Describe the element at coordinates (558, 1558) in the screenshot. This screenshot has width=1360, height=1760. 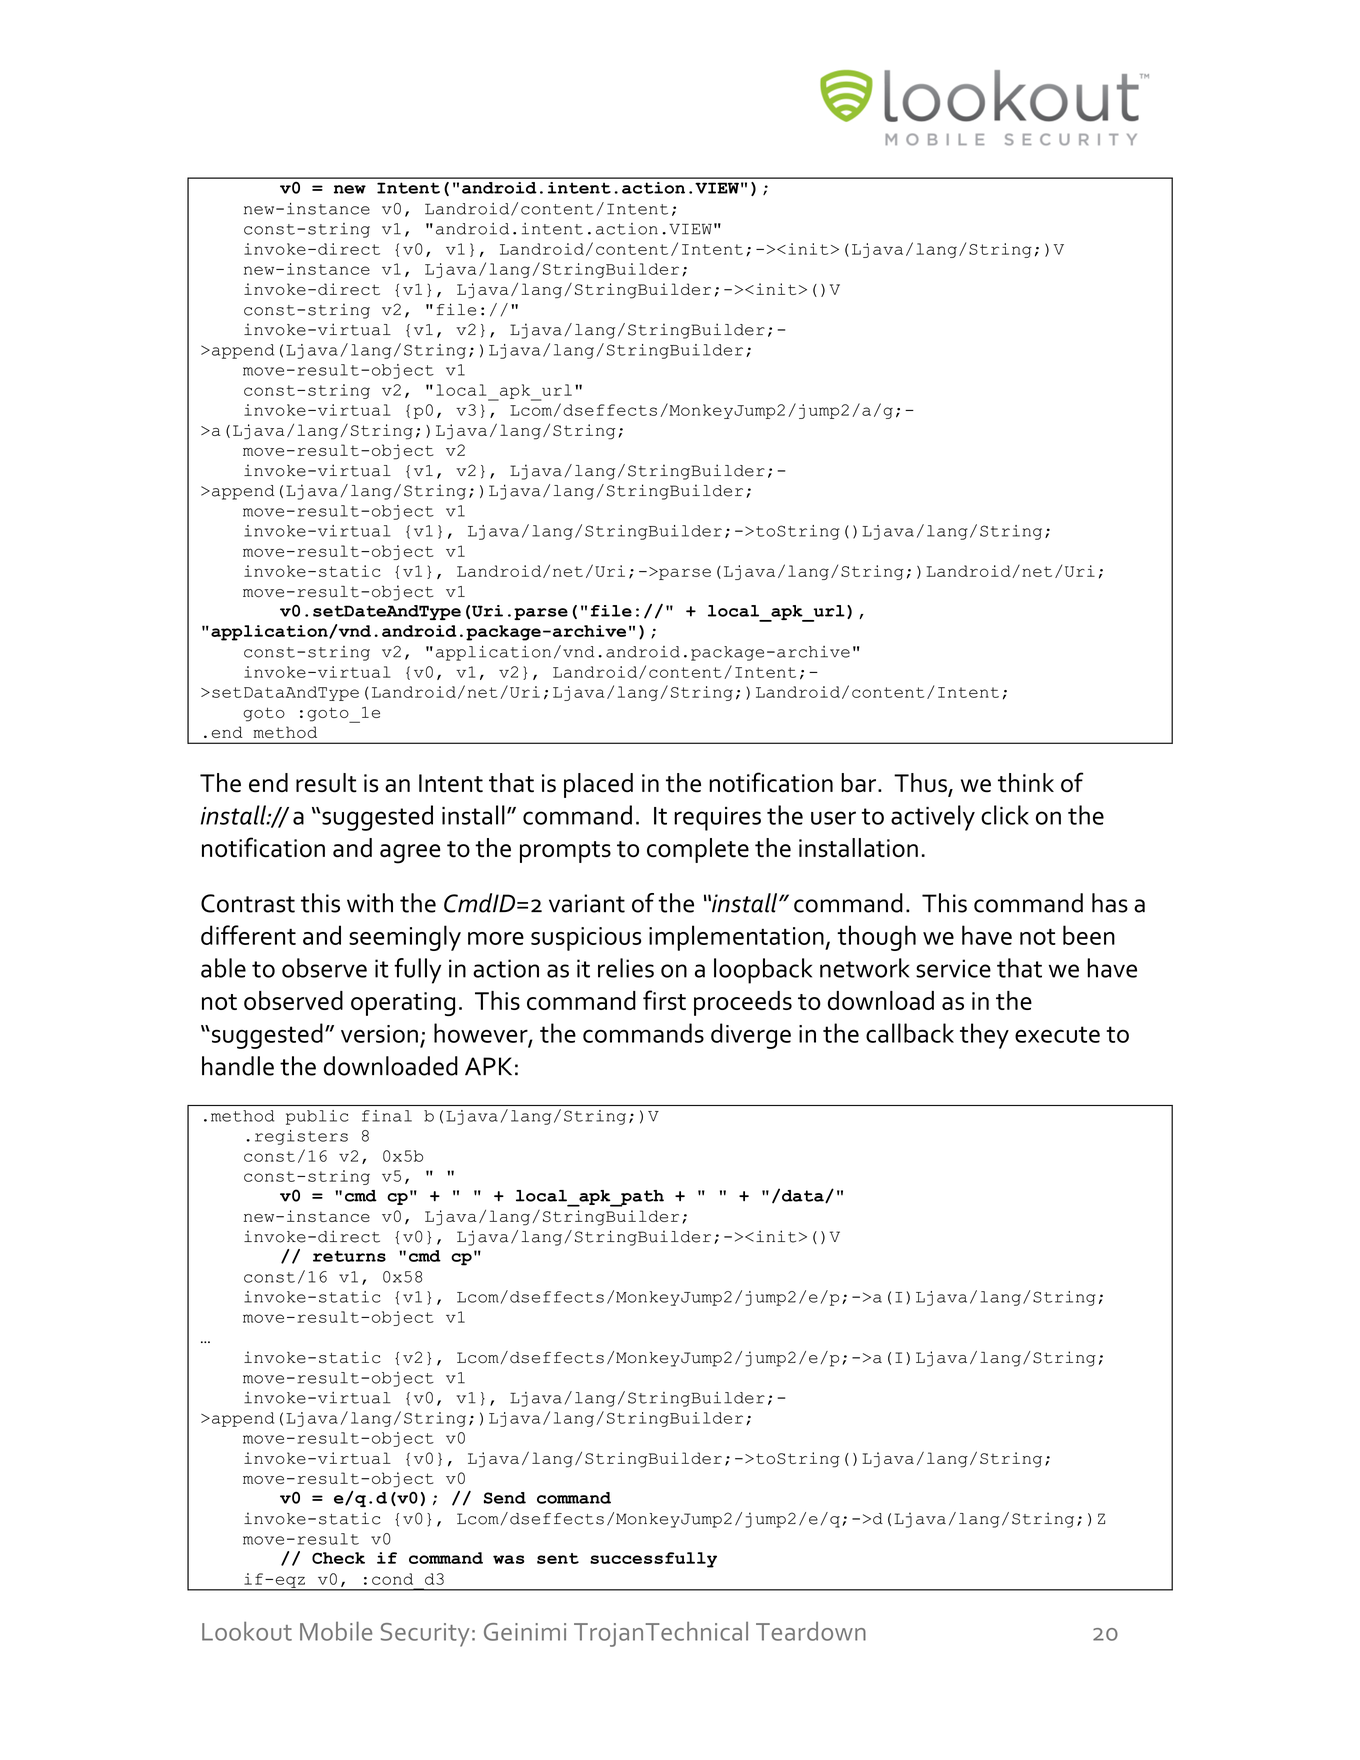
I see `sent` at that location.
